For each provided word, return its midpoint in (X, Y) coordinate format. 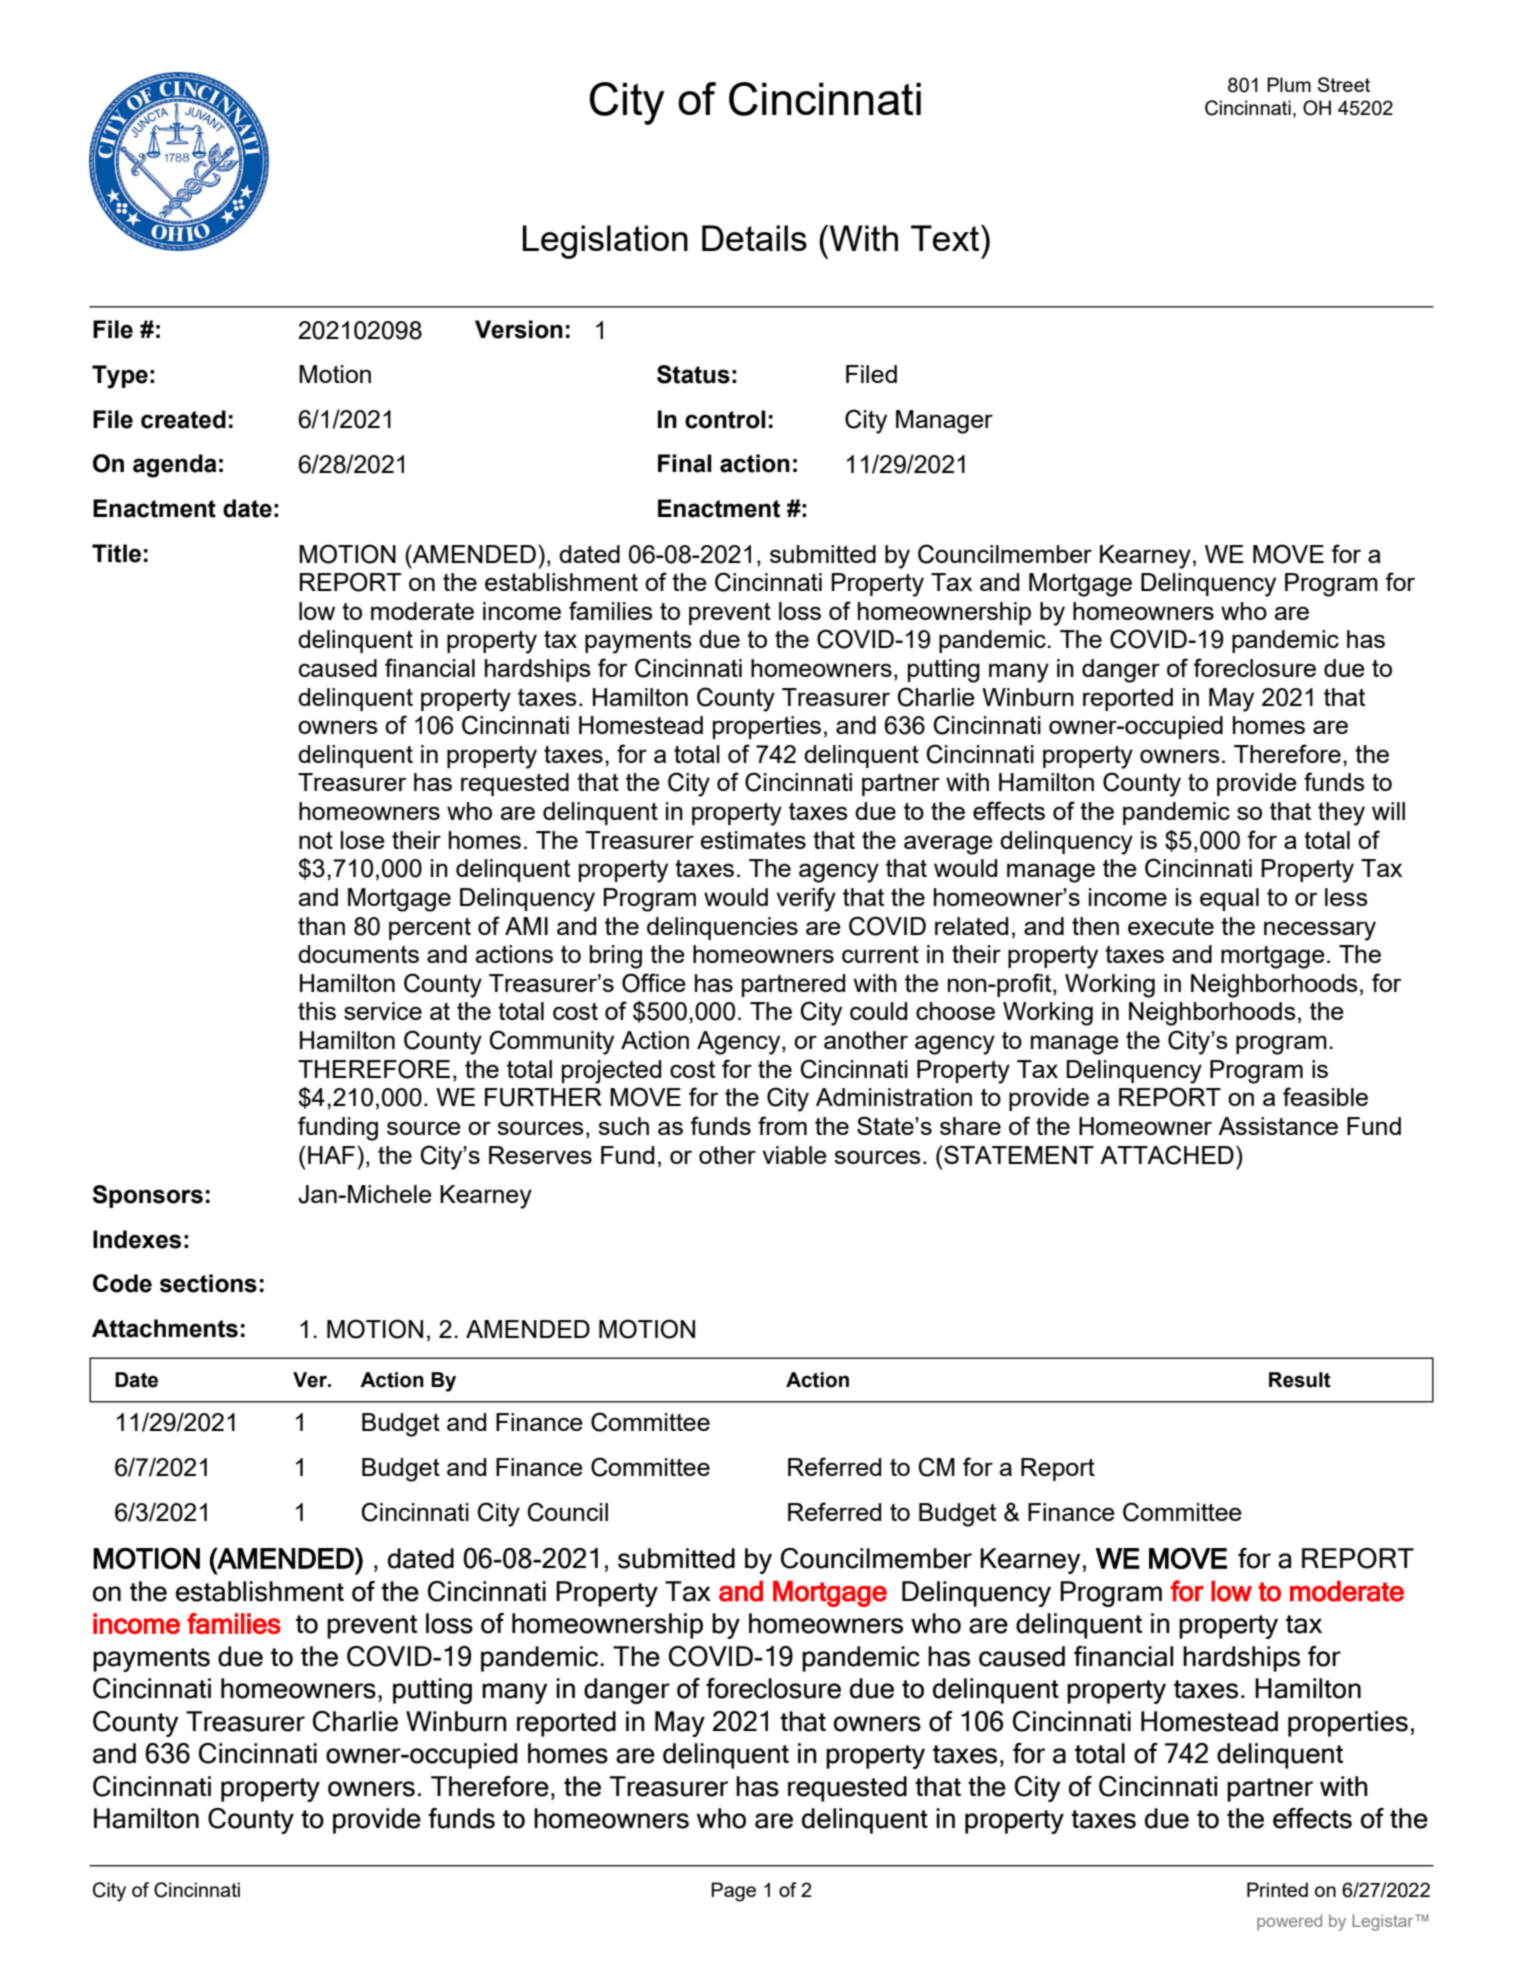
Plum (1289, 84)
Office (654, 983)
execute (1171, 926)
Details (754, 238)
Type (120, 377)
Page (733, 1892)
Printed (1277, 1889)
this (317, 1011)
